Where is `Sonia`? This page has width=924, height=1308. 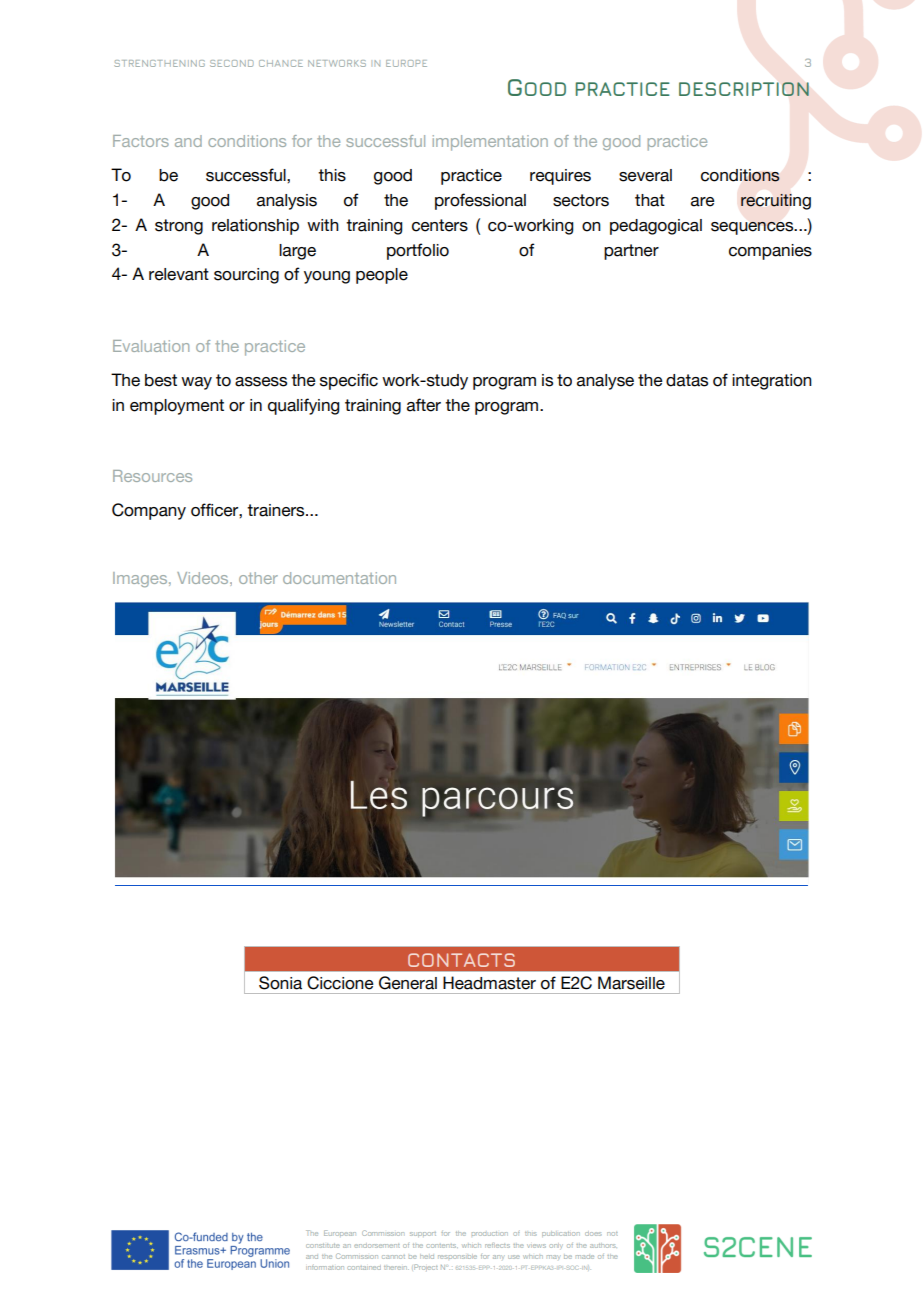 Sonia is located at coordinates (280, 983).
